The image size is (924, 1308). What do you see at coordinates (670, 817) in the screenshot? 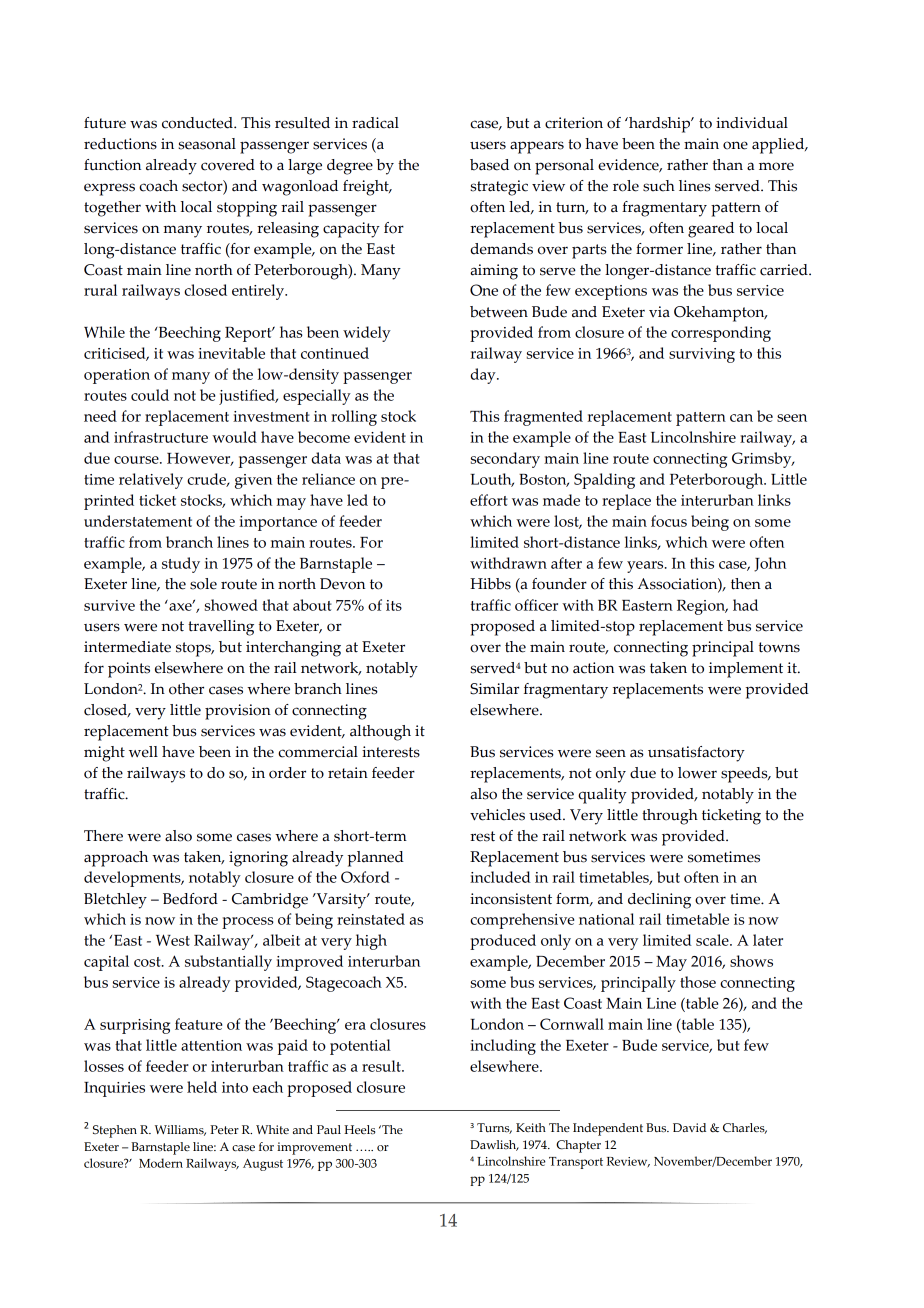
I see `through` at bounding box center [670, 817].
